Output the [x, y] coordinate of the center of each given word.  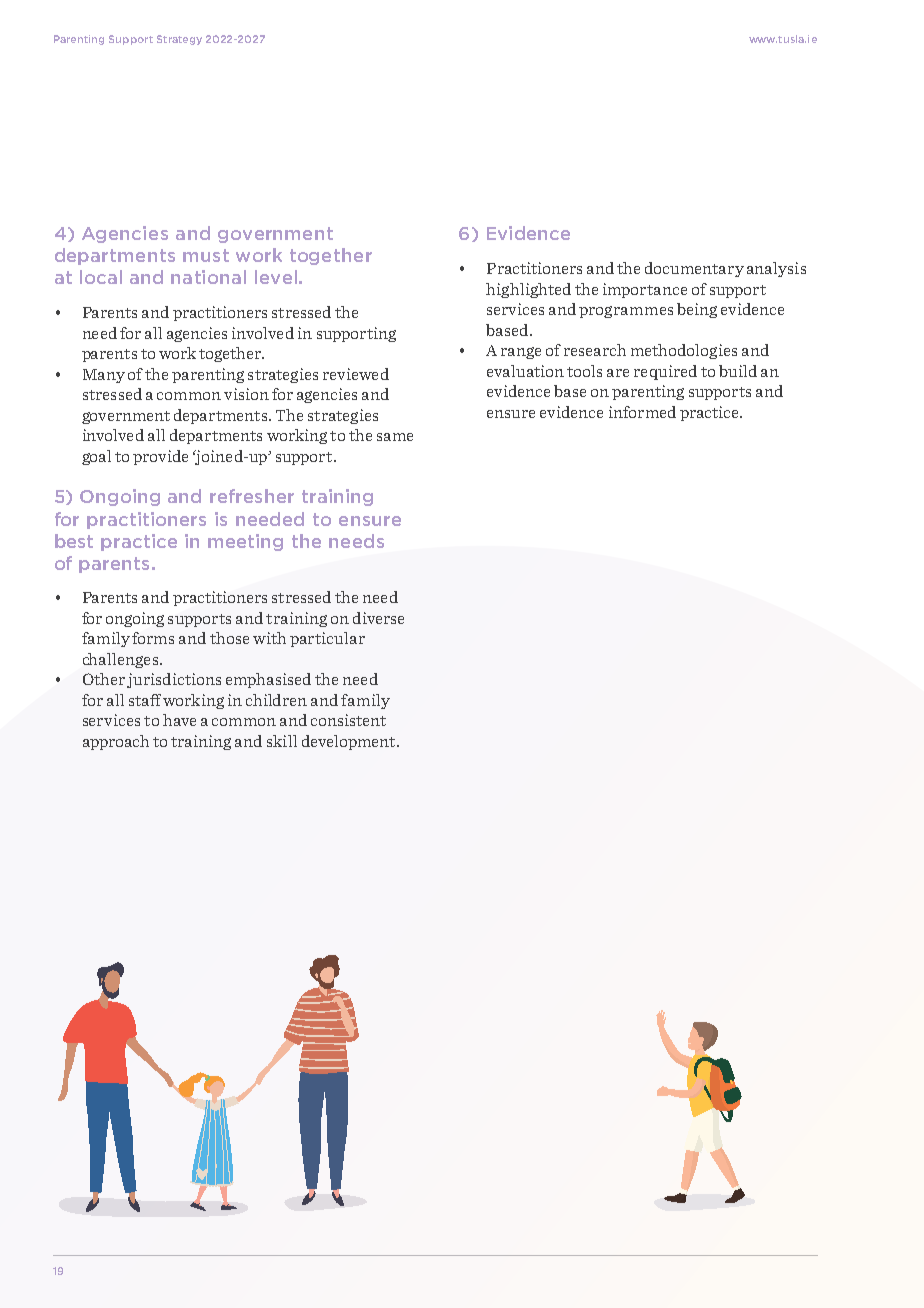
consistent [348, 720]
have [179, 720]
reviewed [356, 374]
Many [104, 376]
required [665, 372]
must [206, 255]
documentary [694, 269]
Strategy [179, 40]
